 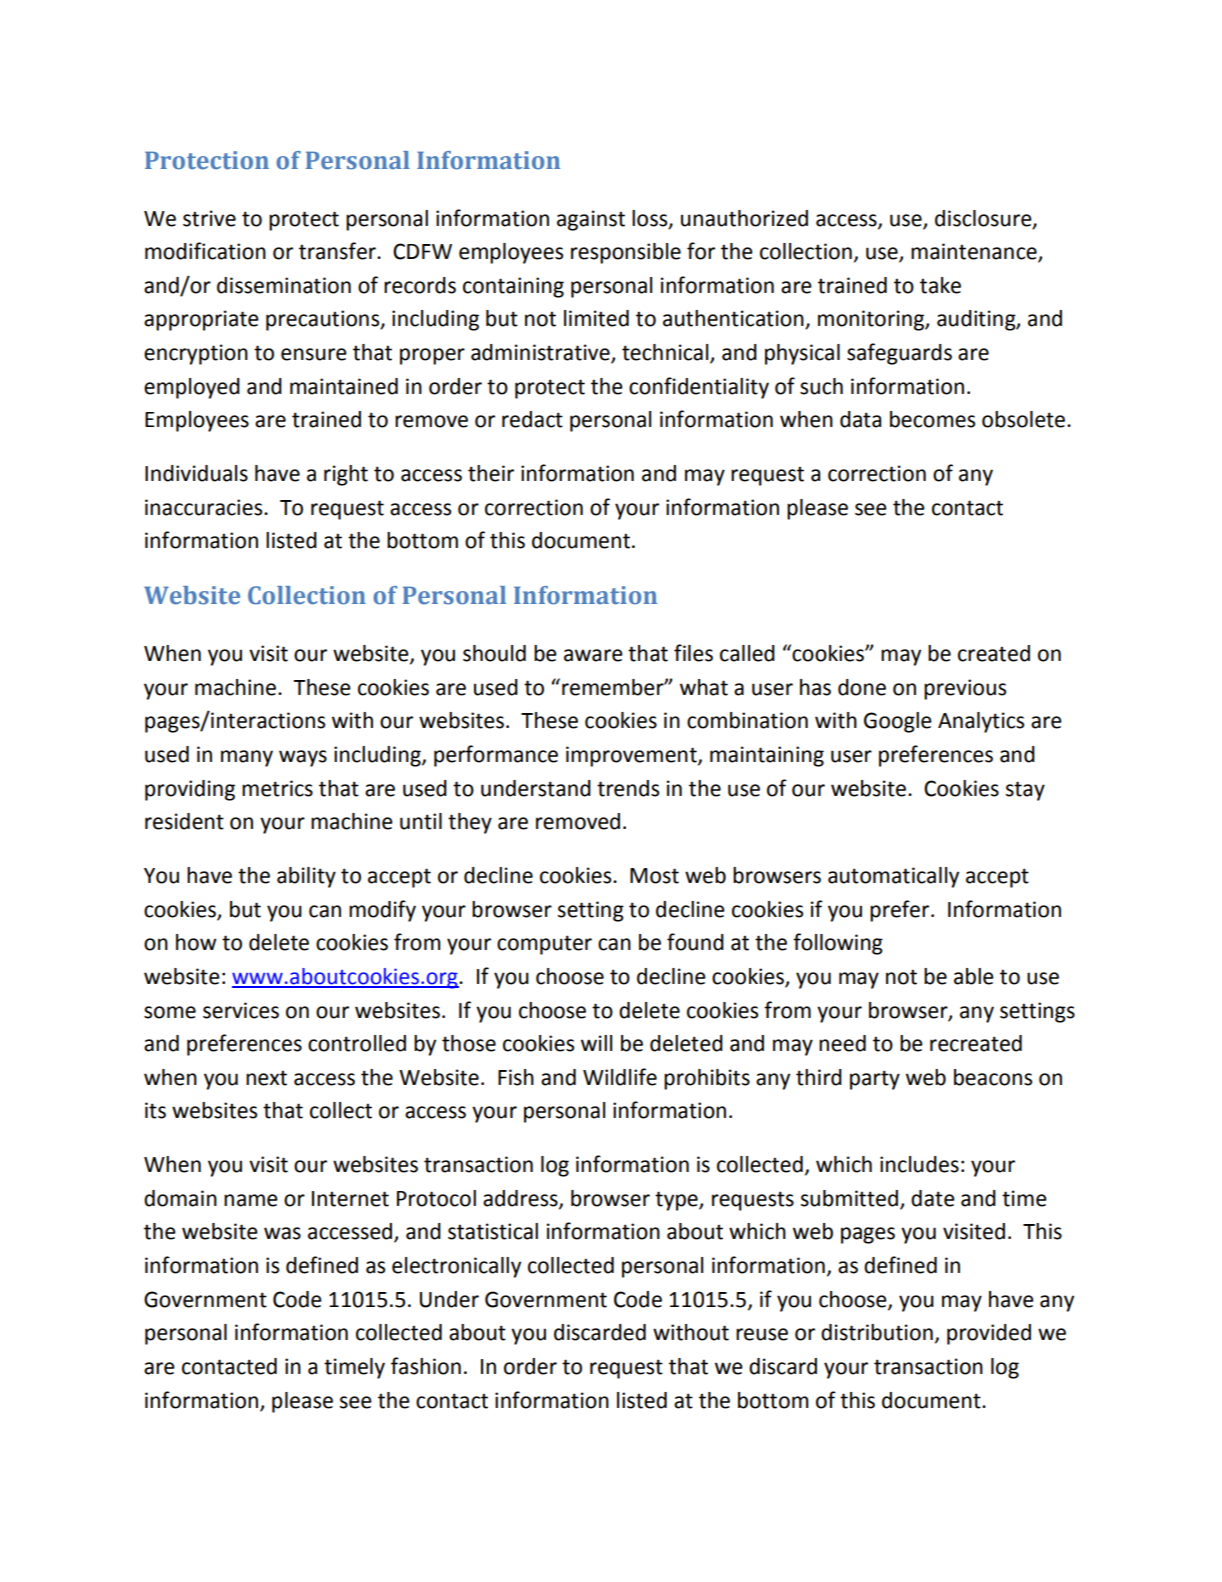 I want to click on distribution, so click(x=877, y=1332).
